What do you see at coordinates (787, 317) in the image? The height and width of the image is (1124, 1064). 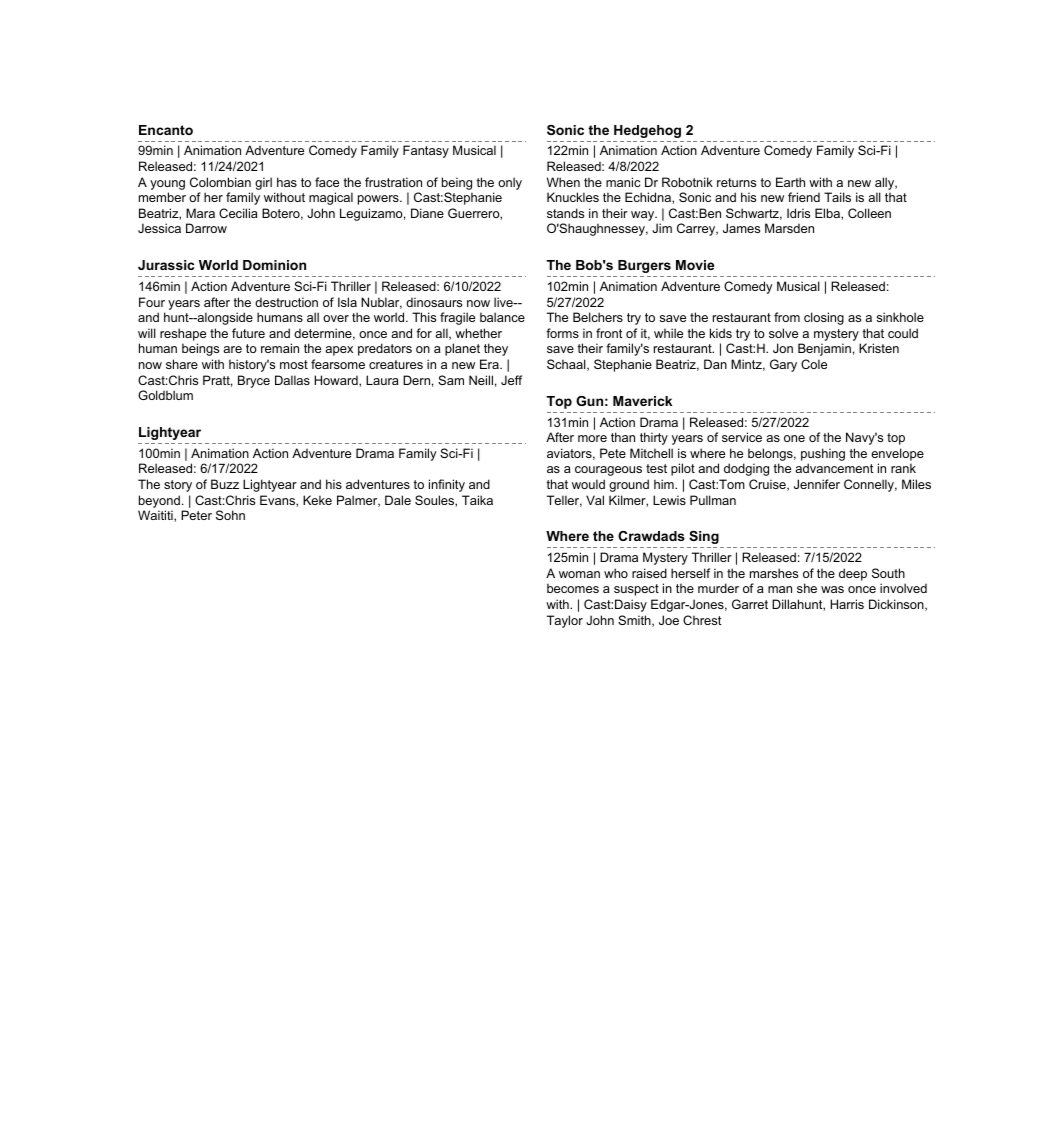 I see `from` at bounding box center [787, 317].
